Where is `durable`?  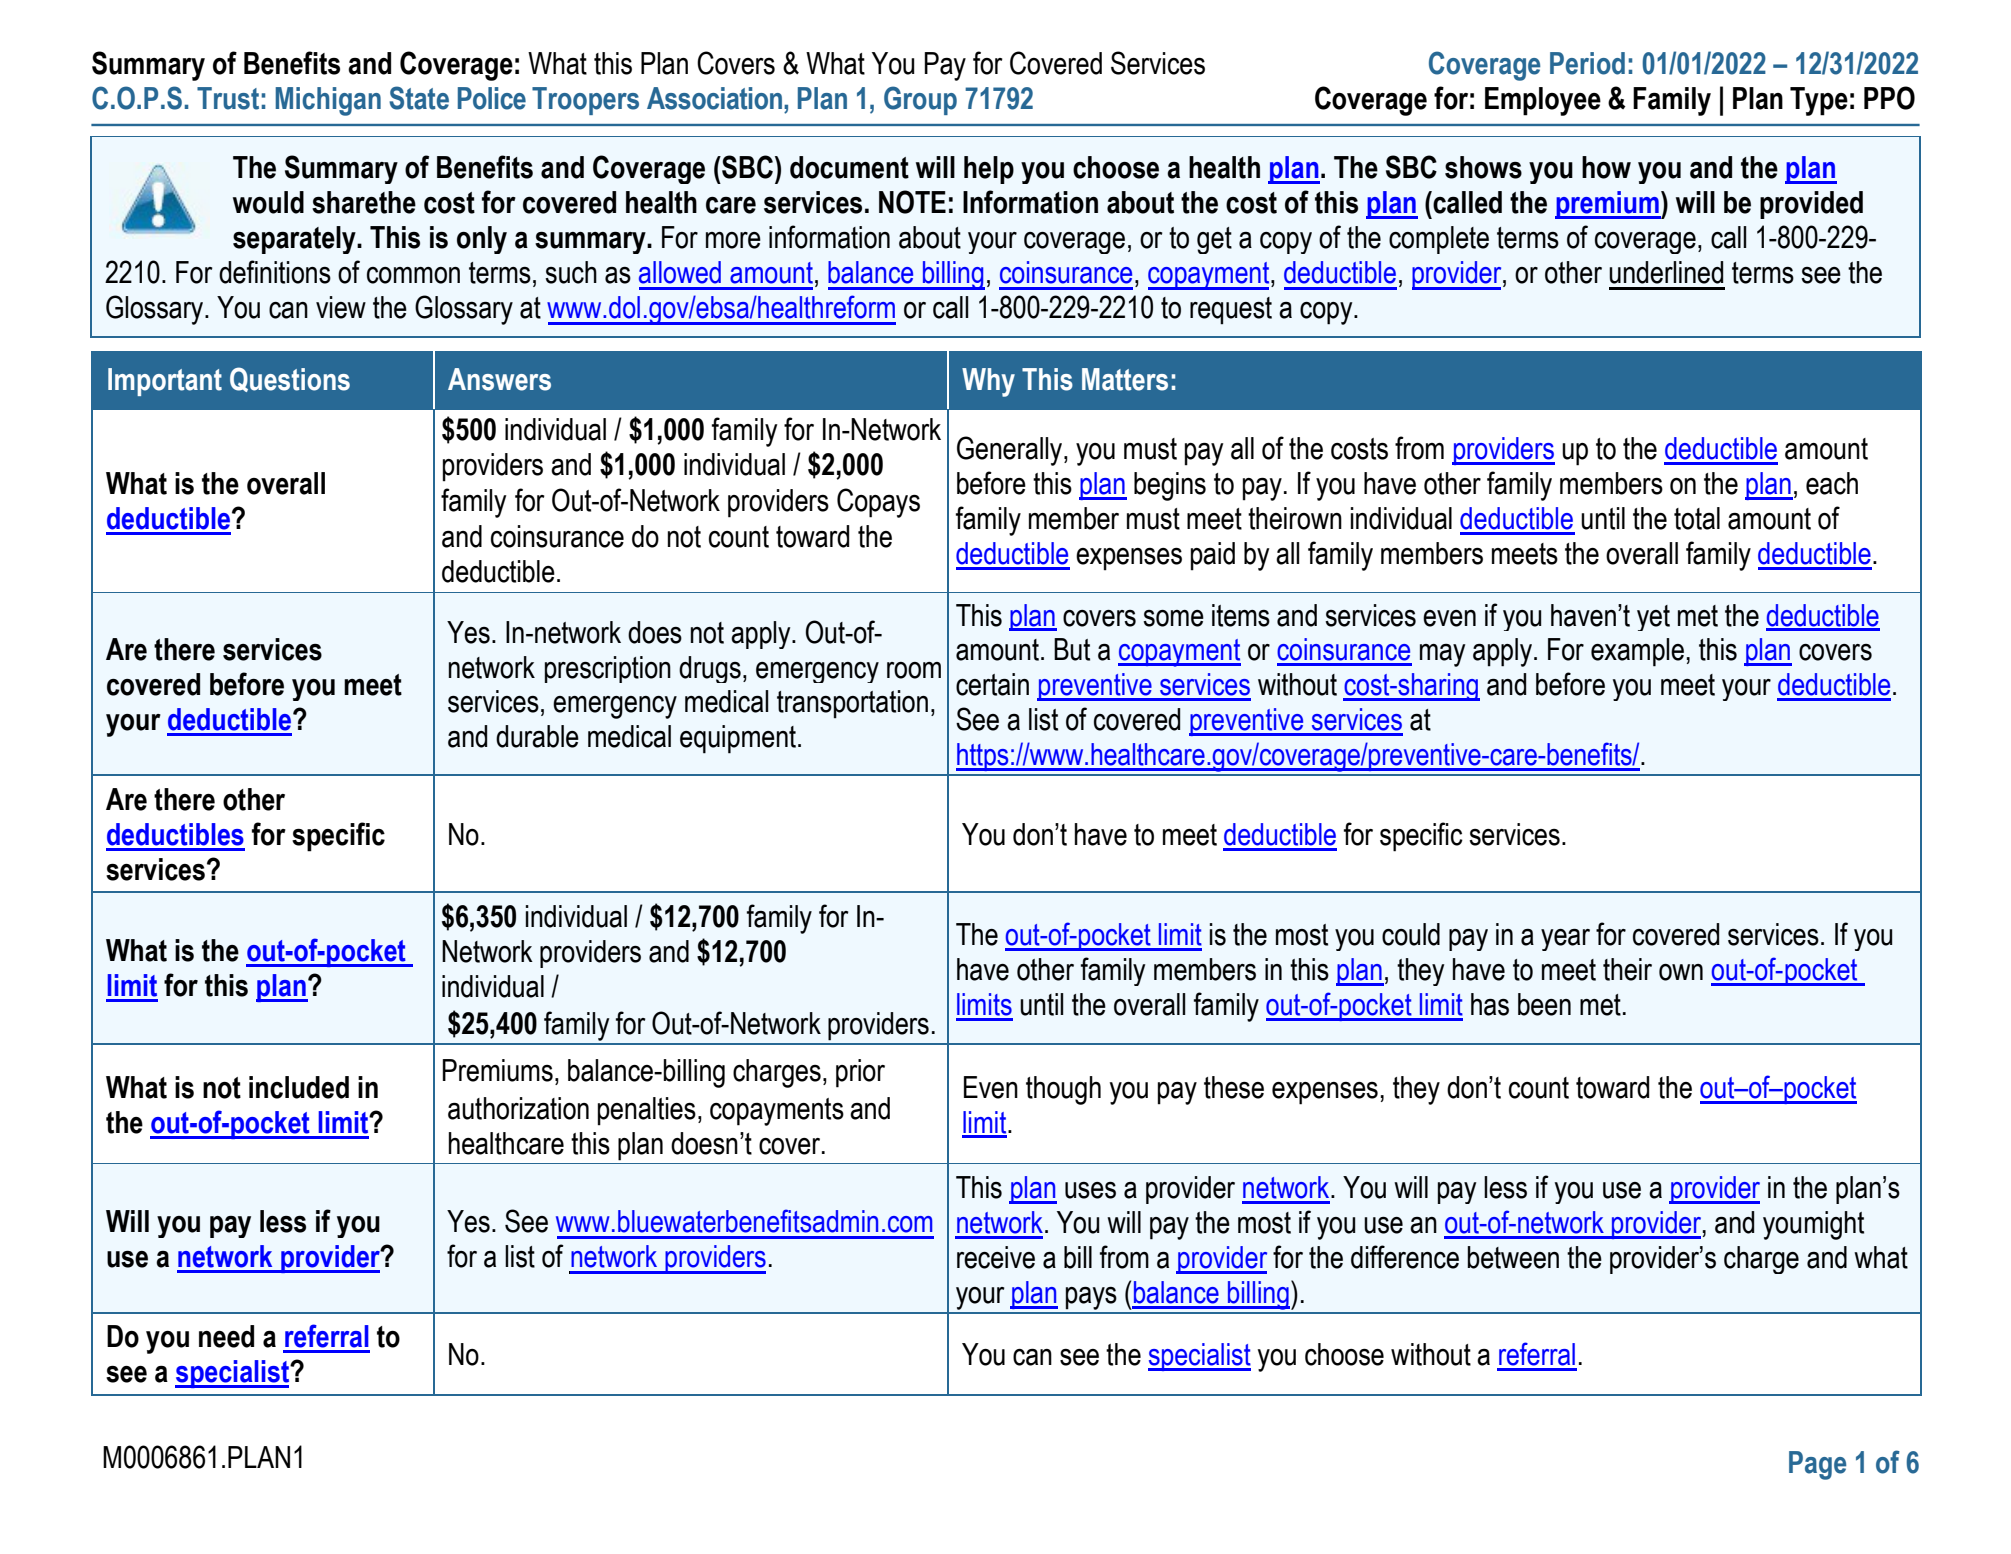
durable is located at coordinates (537, 736).
